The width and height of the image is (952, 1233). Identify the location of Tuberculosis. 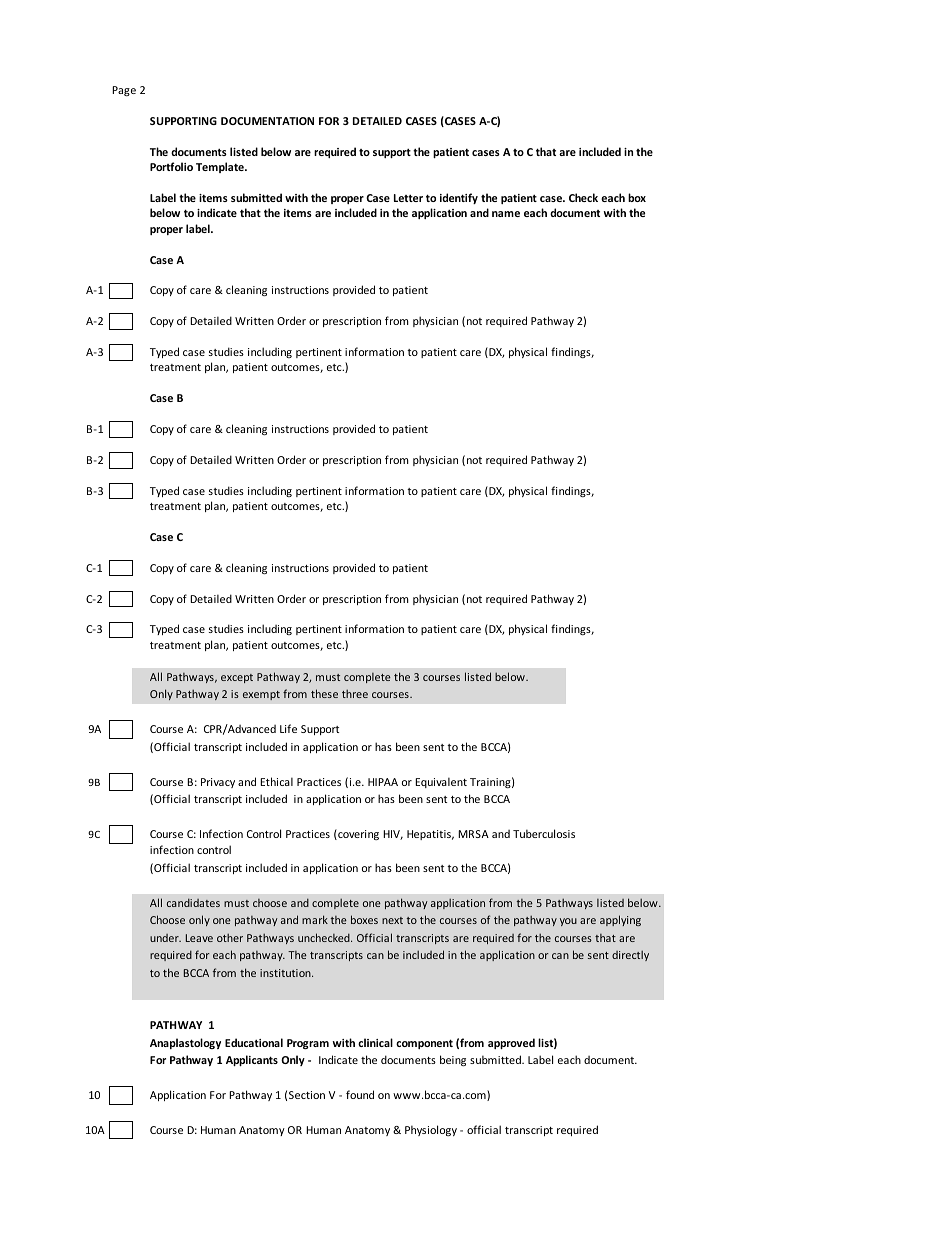
(544, 833).
